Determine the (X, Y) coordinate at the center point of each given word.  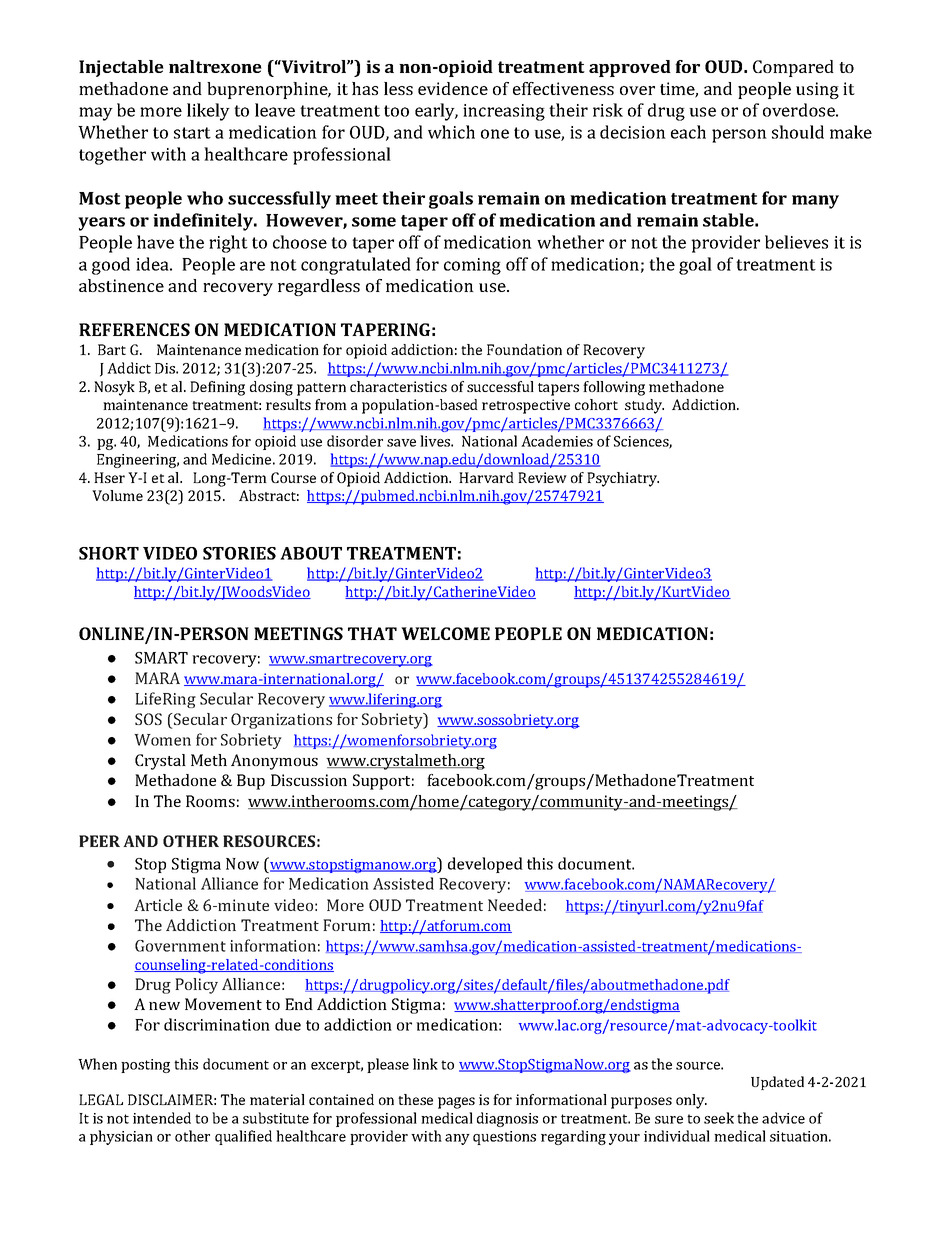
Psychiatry (623, 479)
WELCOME (445, 633)
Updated (777, 1083)
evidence (453, 88)
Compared (793, 68)
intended (162, 1118)
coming (472, 266)
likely (208, 112)
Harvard (486, 477)
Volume (117, 495)
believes (796, 242)
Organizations (281, 721)
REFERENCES (134, 329)
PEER (99, 841)
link (425, 1064)
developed (485, 865)
